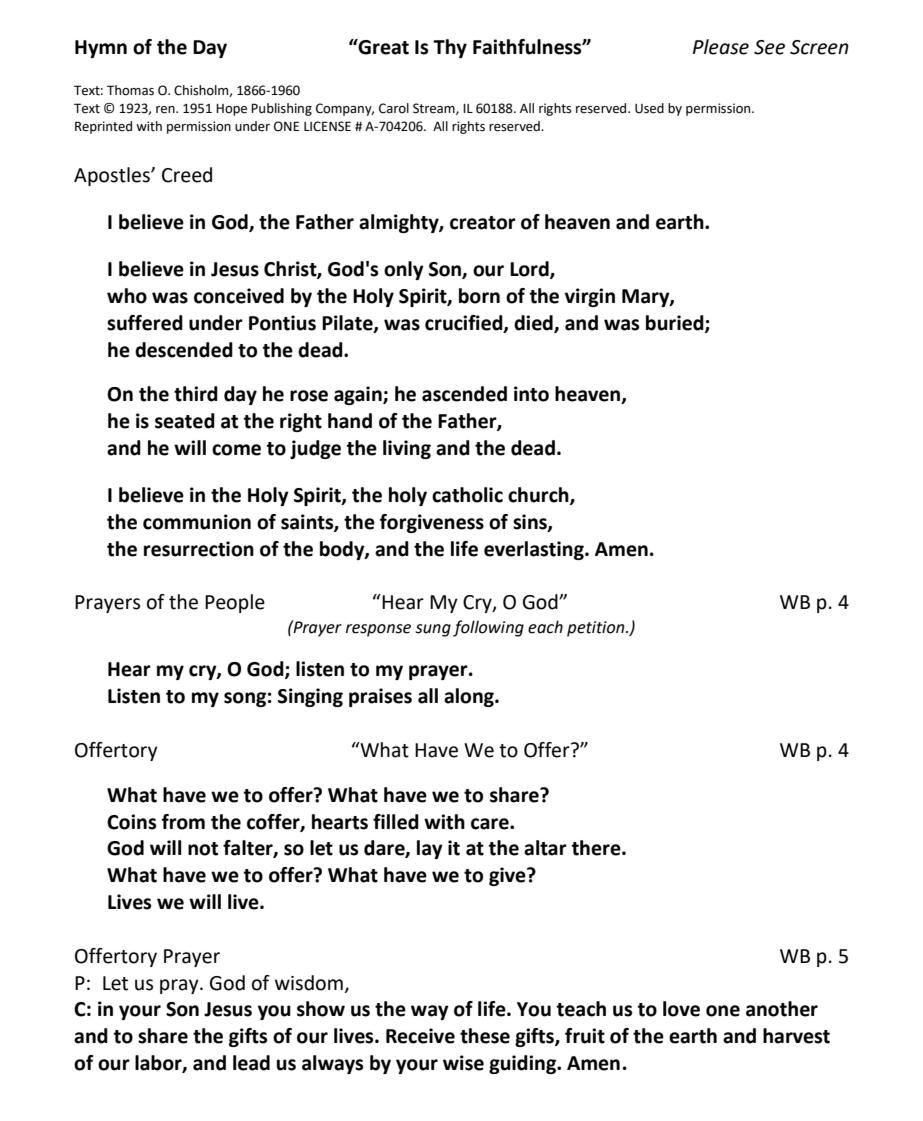 The height and width of the screenshot is (1121, 923). Describe the element at coordinates (199, 549) in the screenshot. I see `resurrection` at that location.
